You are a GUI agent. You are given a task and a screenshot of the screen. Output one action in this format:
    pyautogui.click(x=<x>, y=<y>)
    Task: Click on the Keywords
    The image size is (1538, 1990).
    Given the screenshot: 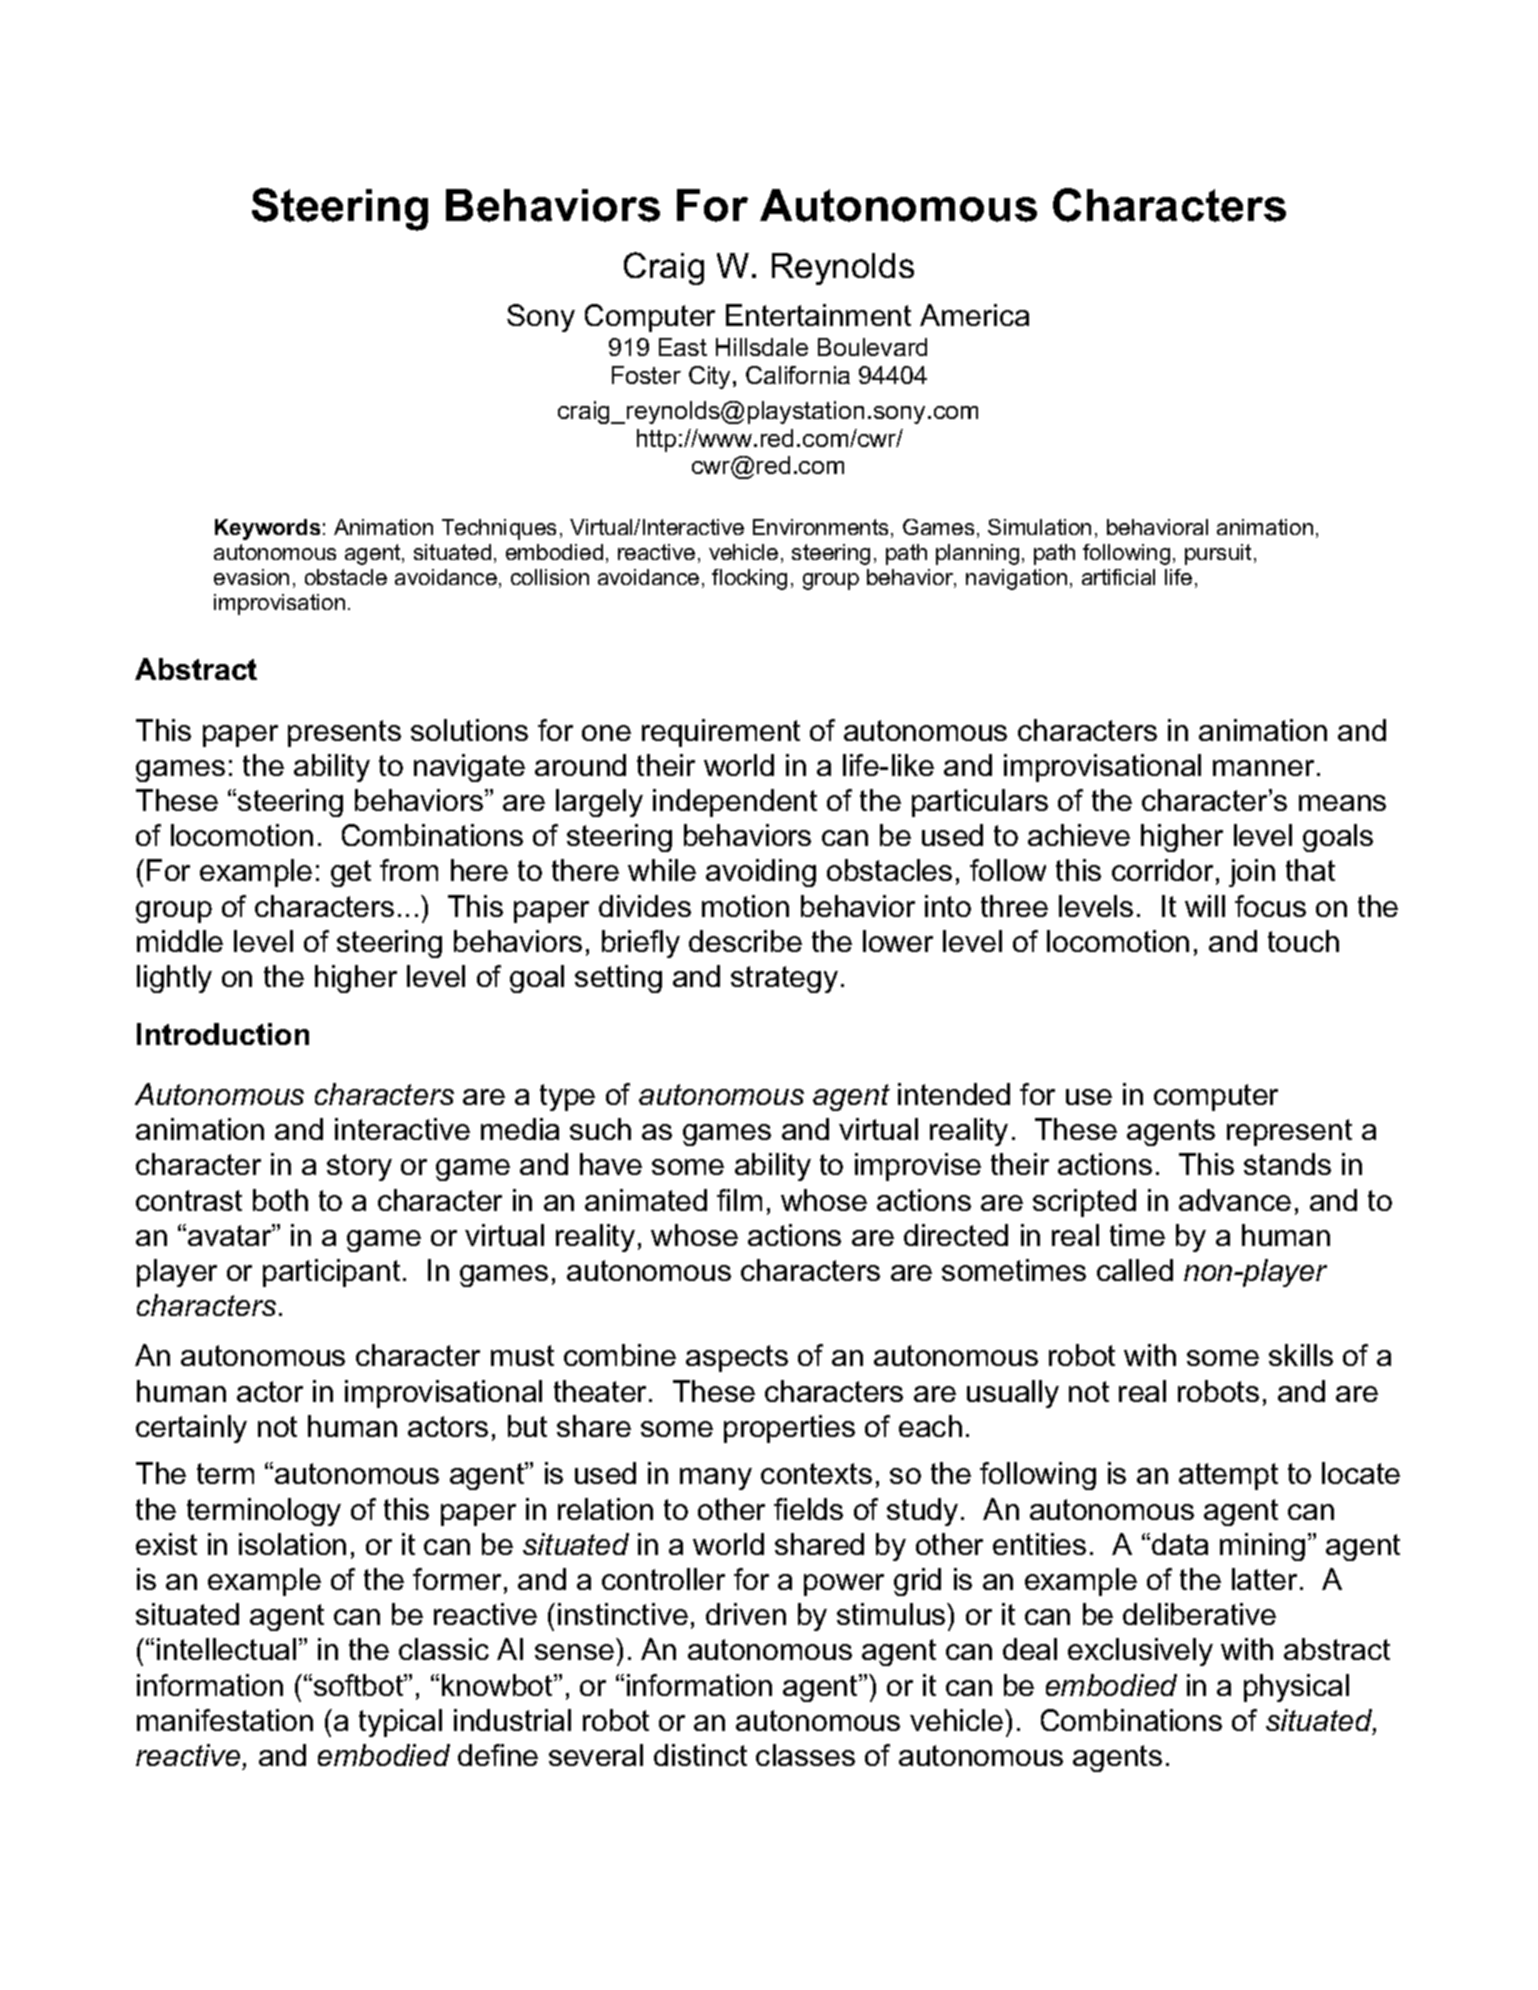 What is the action you would take?
    pyautogui.click(x=267, y=529)
